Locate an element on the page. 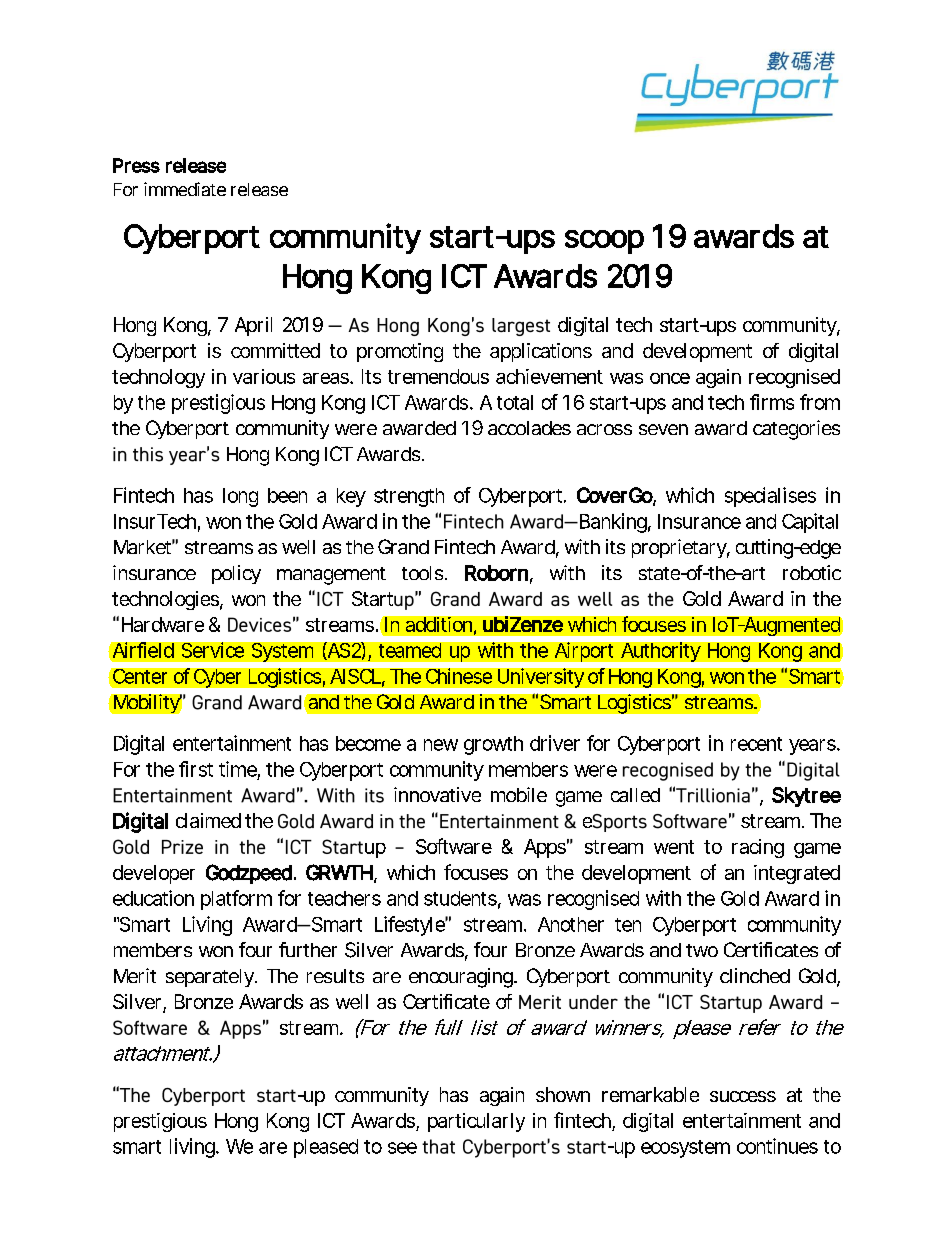 The height and width of the document is (1233, 952). see is located at coordinates (402, 1148).
